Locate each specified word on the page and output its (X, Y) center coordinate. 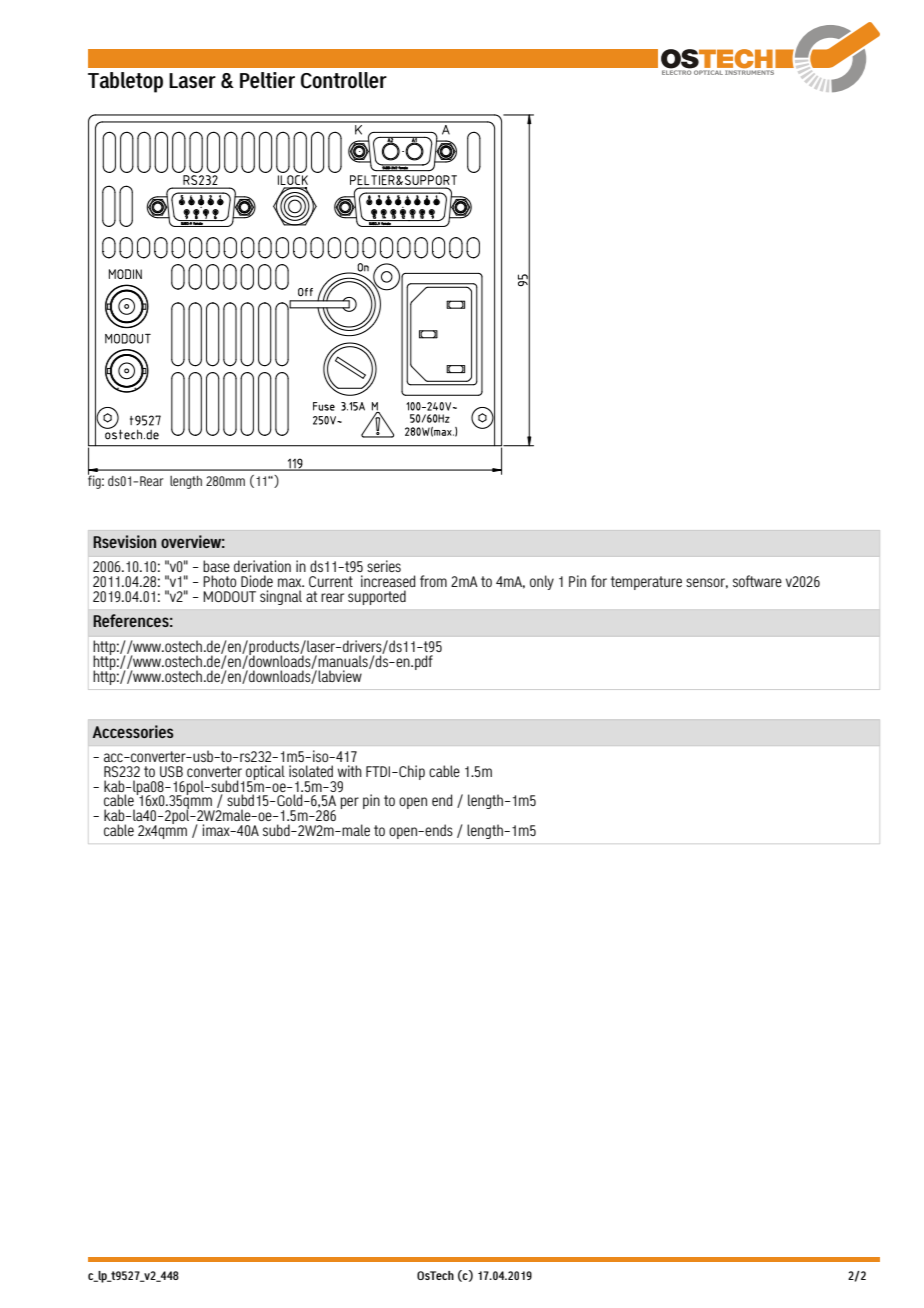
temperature (646, 583)
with (350, 771)
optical (265, 773)
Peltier (267, 80)
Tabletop (125, 82)
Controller (344, 80)
